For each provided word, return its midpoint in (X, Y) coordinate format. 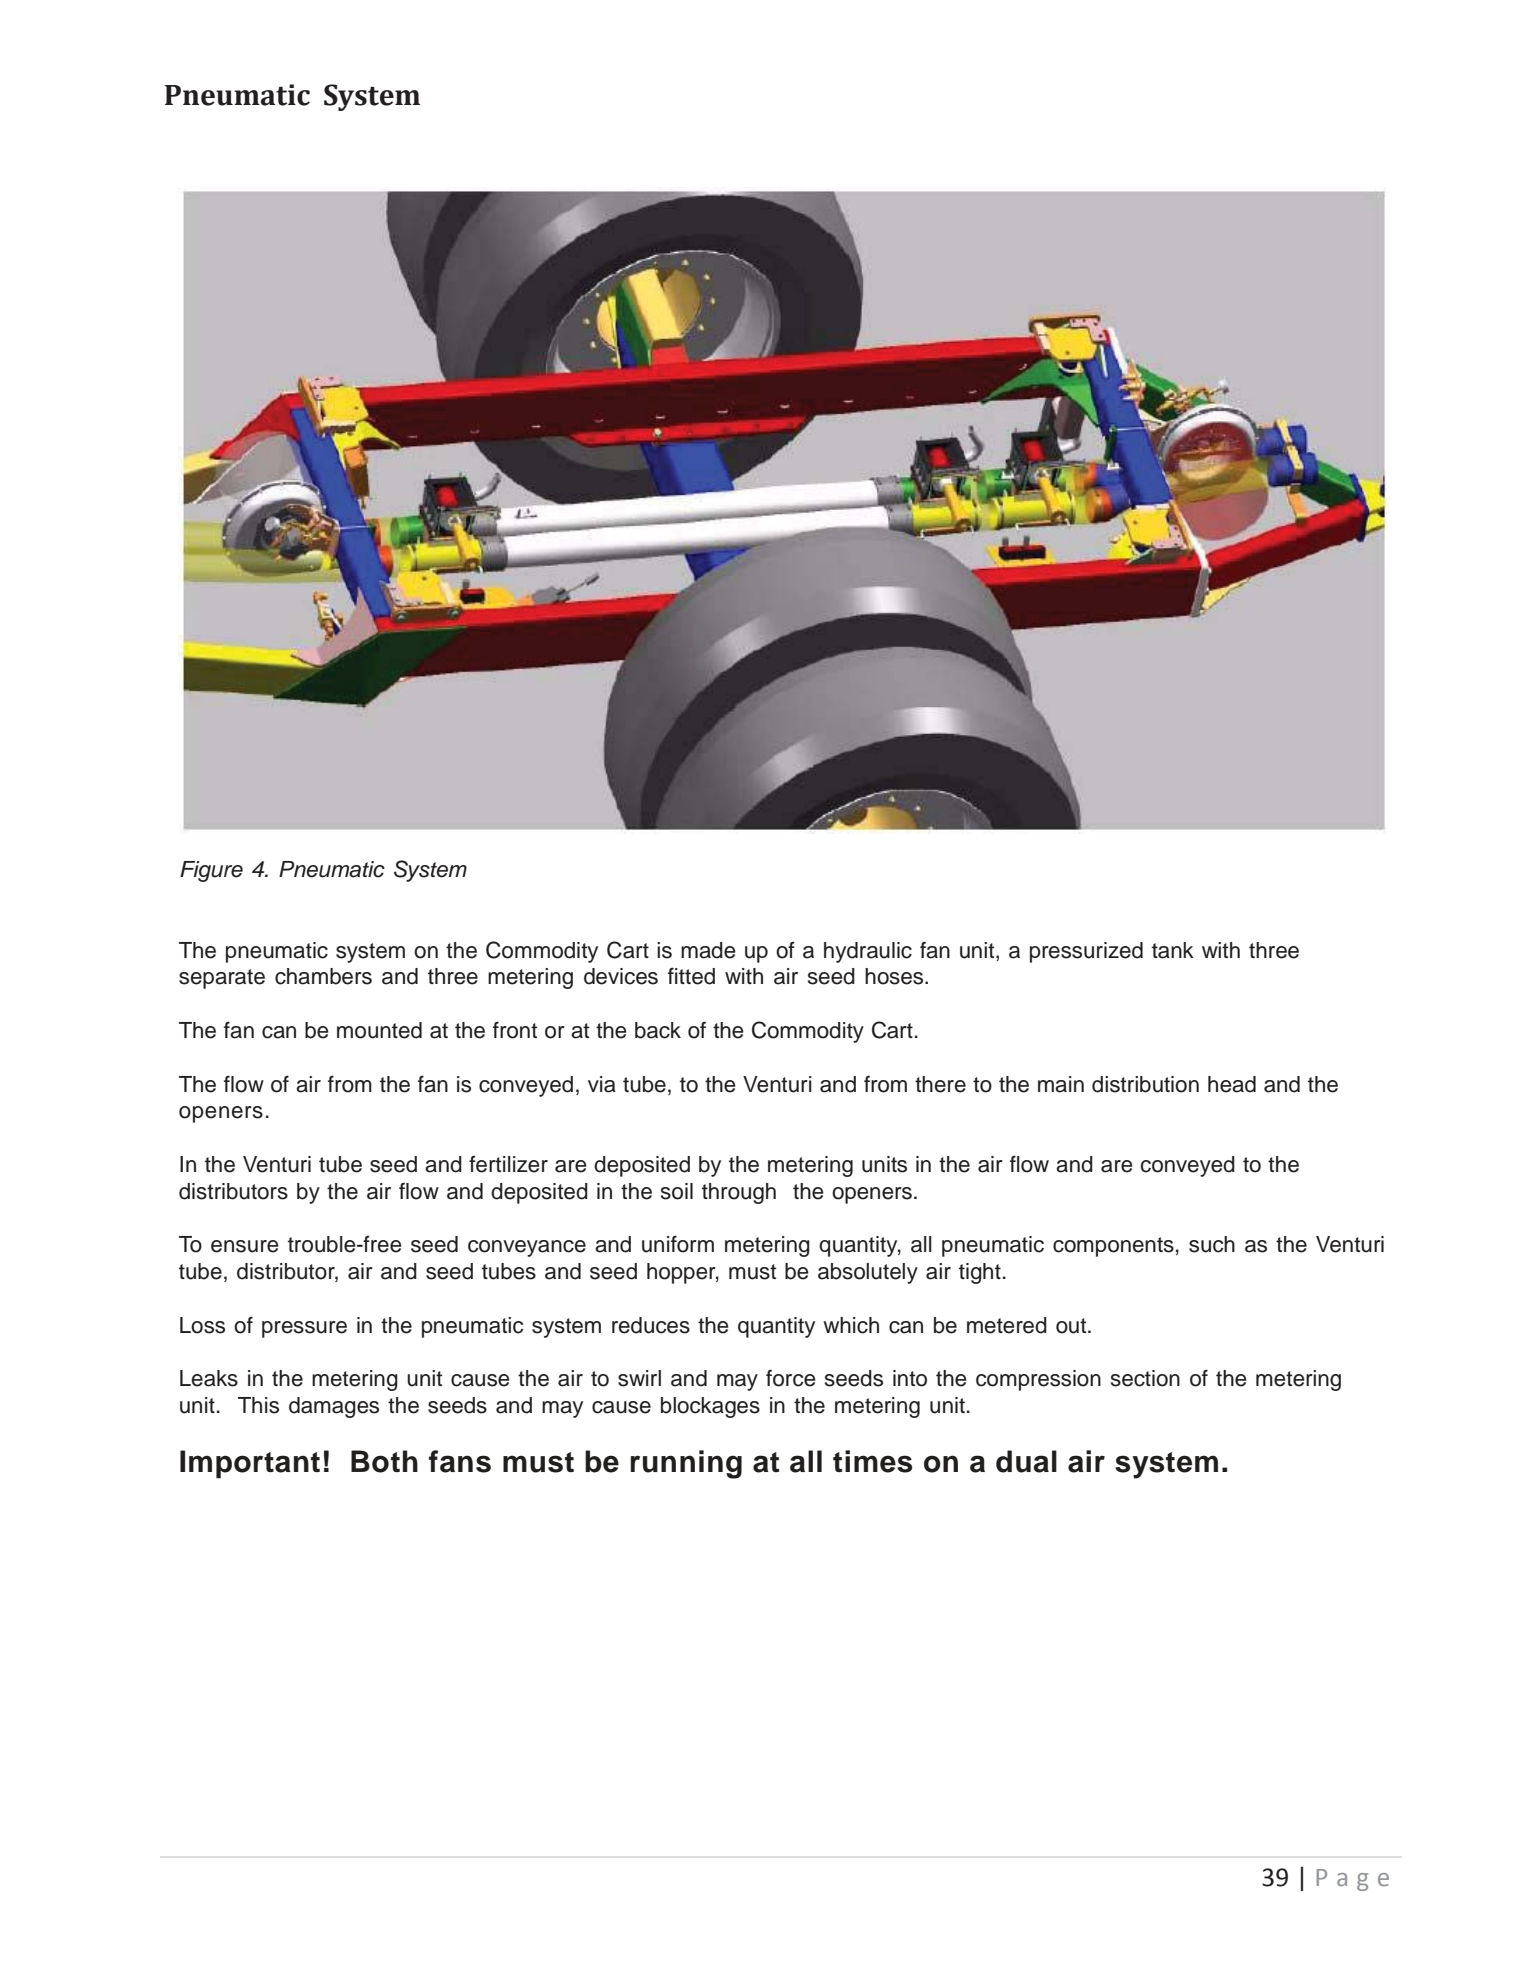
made (708, 950)
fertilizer (508, 1164)
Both (384, 1461)
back (658, 1030)
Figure (211, 871)
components (1113, 1247)
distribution (1145, 1084)
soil (677, 1191)
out (1072, 1326)
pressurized (1086, 952)
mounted (379, 1030)
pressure (304, 1329)
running (686, 1464)
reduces (651, 1325)
